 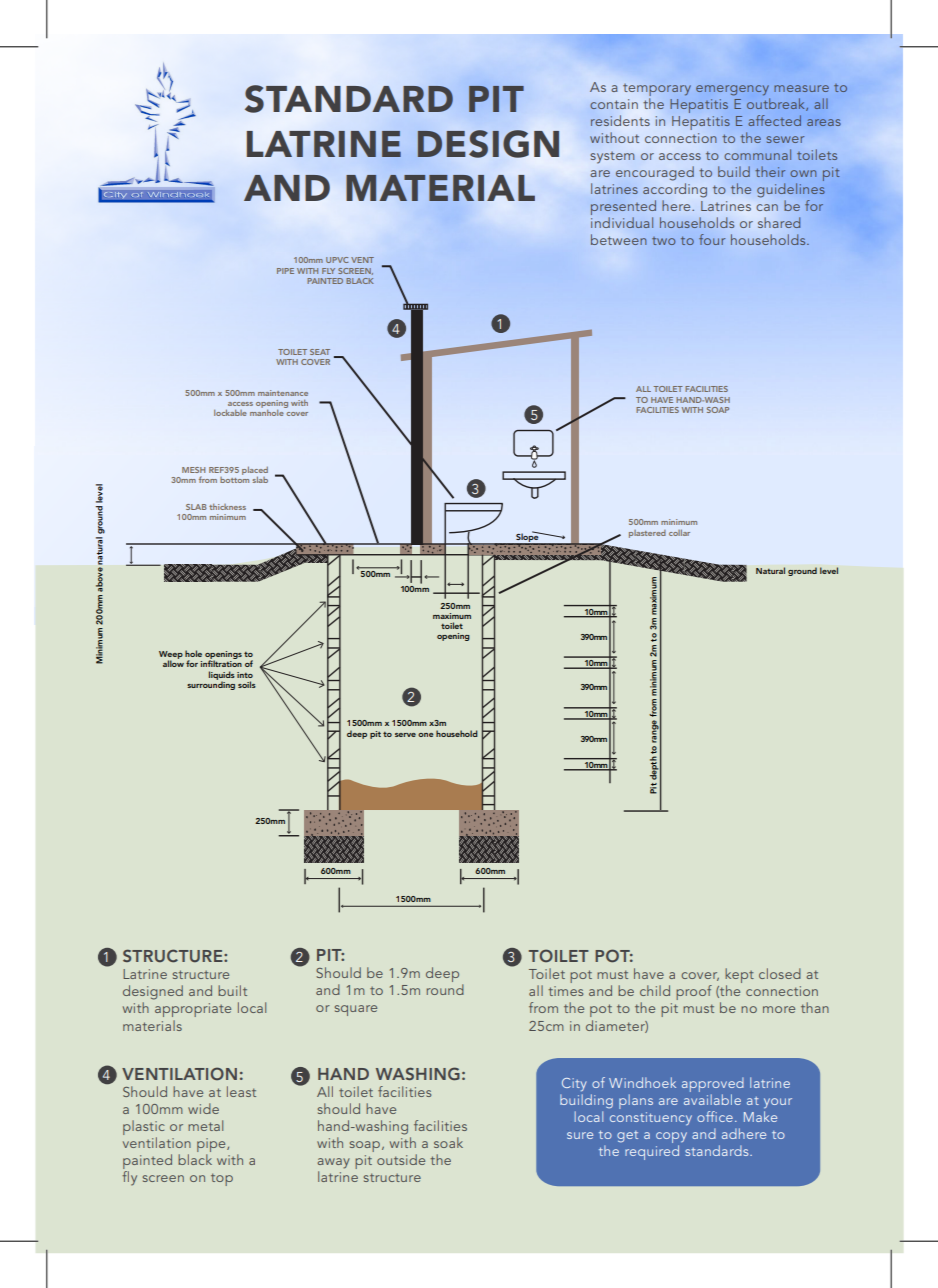 What do you see at coordinates (222, 676) in the screenshot?
I see `liquids` at bounding box center [222, 676].
